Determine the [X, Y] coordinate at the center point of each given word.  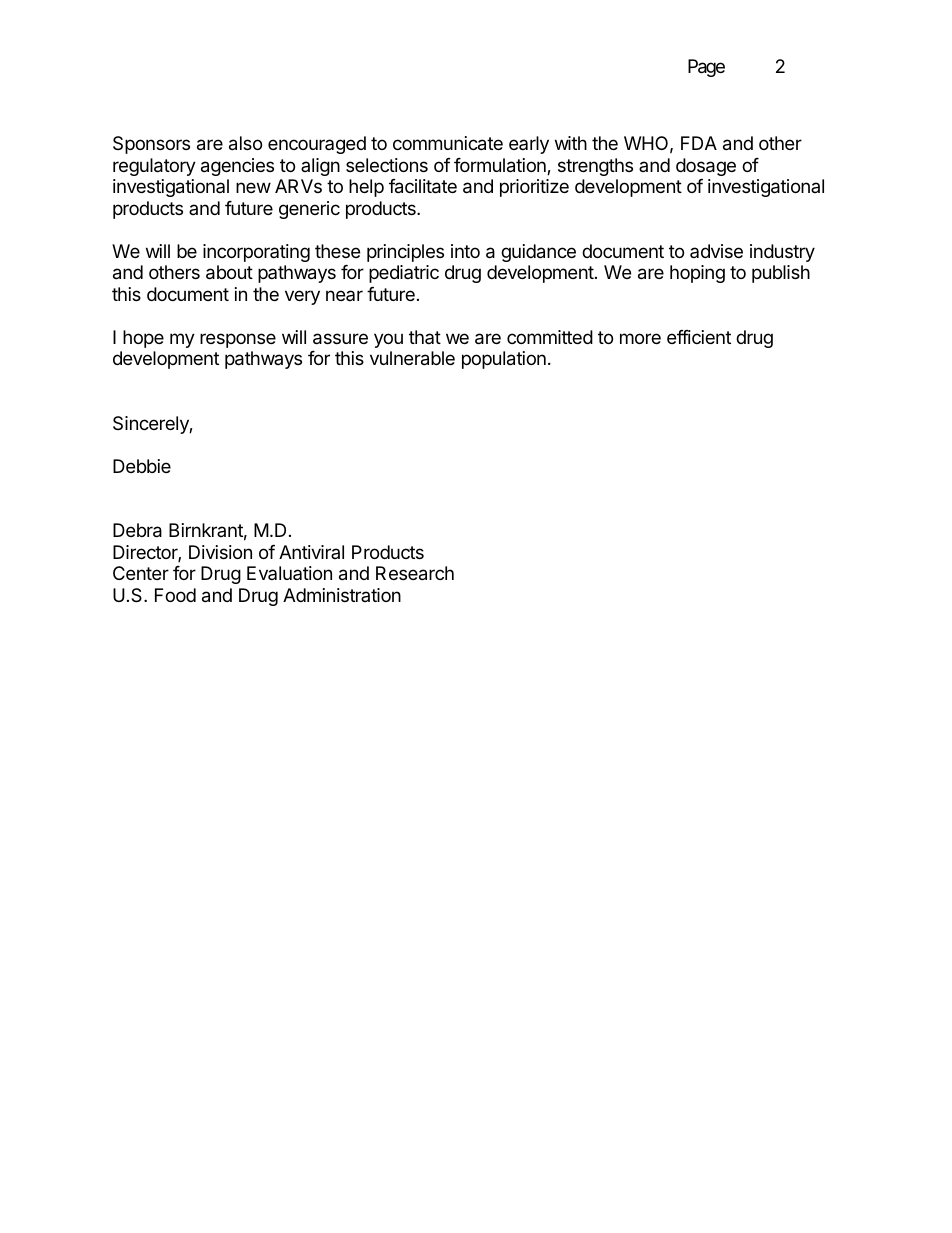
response [238, 340]
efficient [699, 337]
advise [716, 251]
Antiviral [311, 552]
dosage [706, 167]
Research [415, 573]
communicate [448, 143]
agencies [237, 167]
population [504, 360]
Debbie [142, 466]
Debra [137, 530]
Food [175, 595]
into [465, 251]
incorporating [256, 253]
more [640, 338]
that [425, 337]
